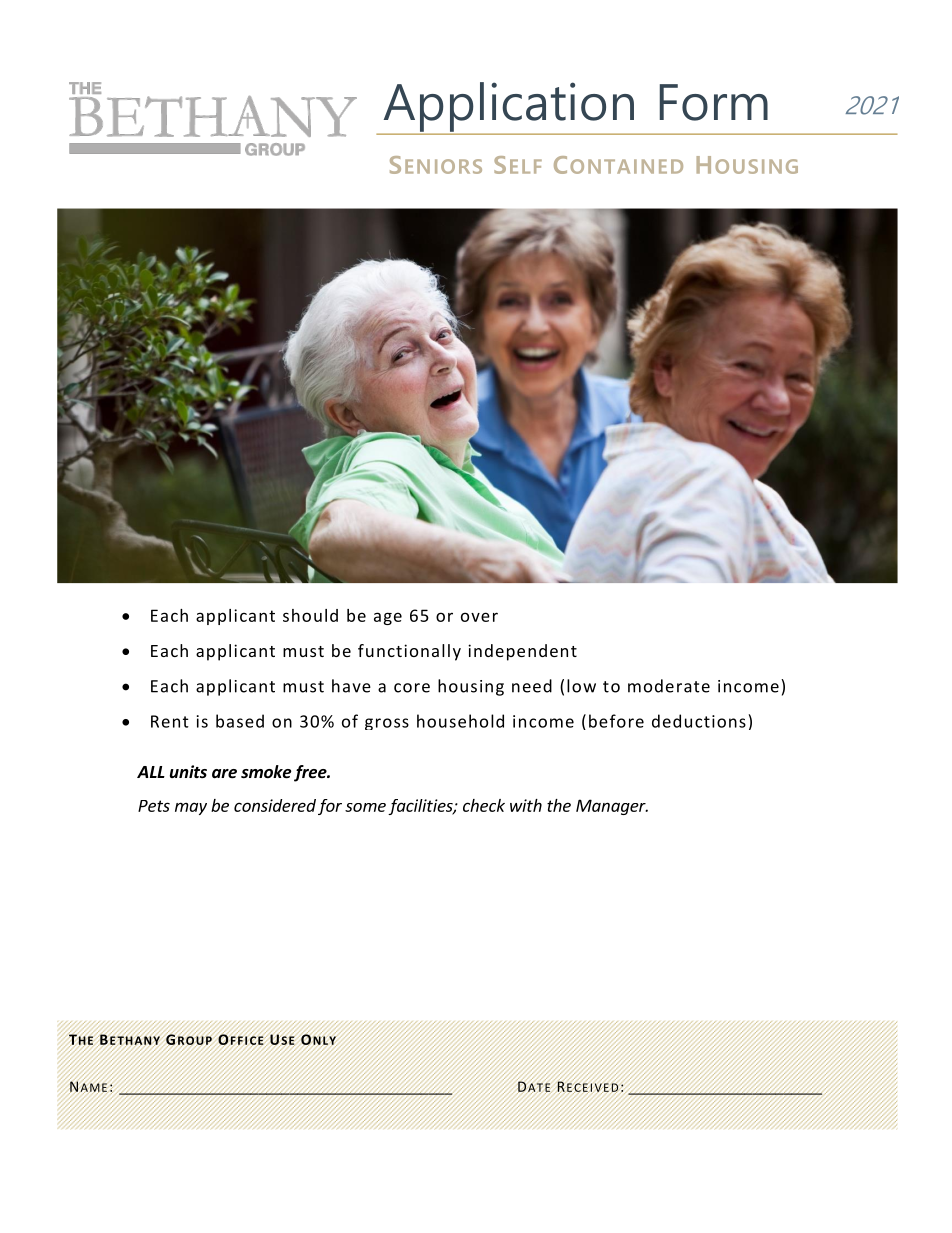 The width and height of the document is (952, 1233). I want to click on Form, so click(714, 102).
